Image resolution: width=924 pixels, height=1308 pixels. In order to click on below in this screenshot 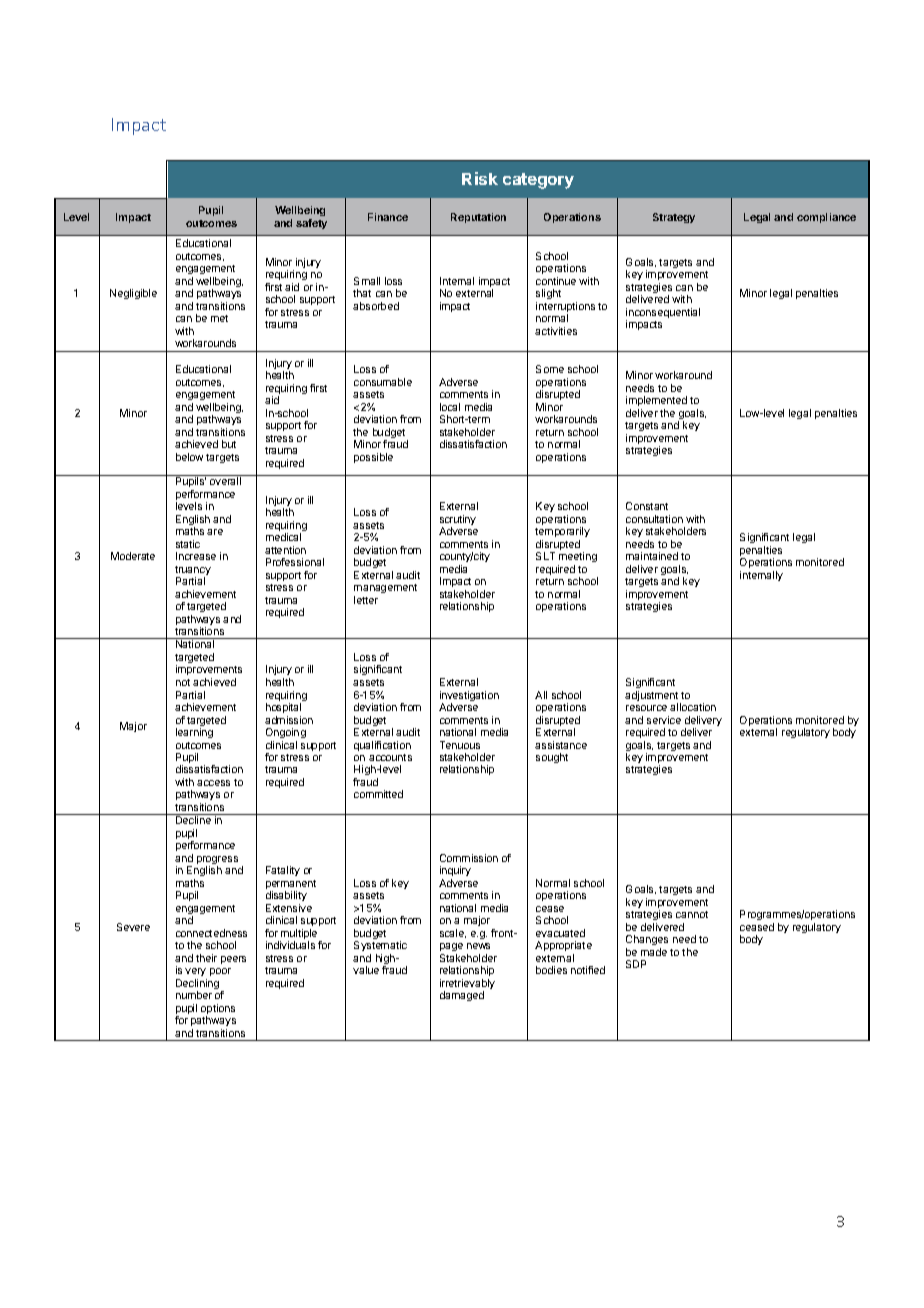, I will do `click(189, 457)`.
